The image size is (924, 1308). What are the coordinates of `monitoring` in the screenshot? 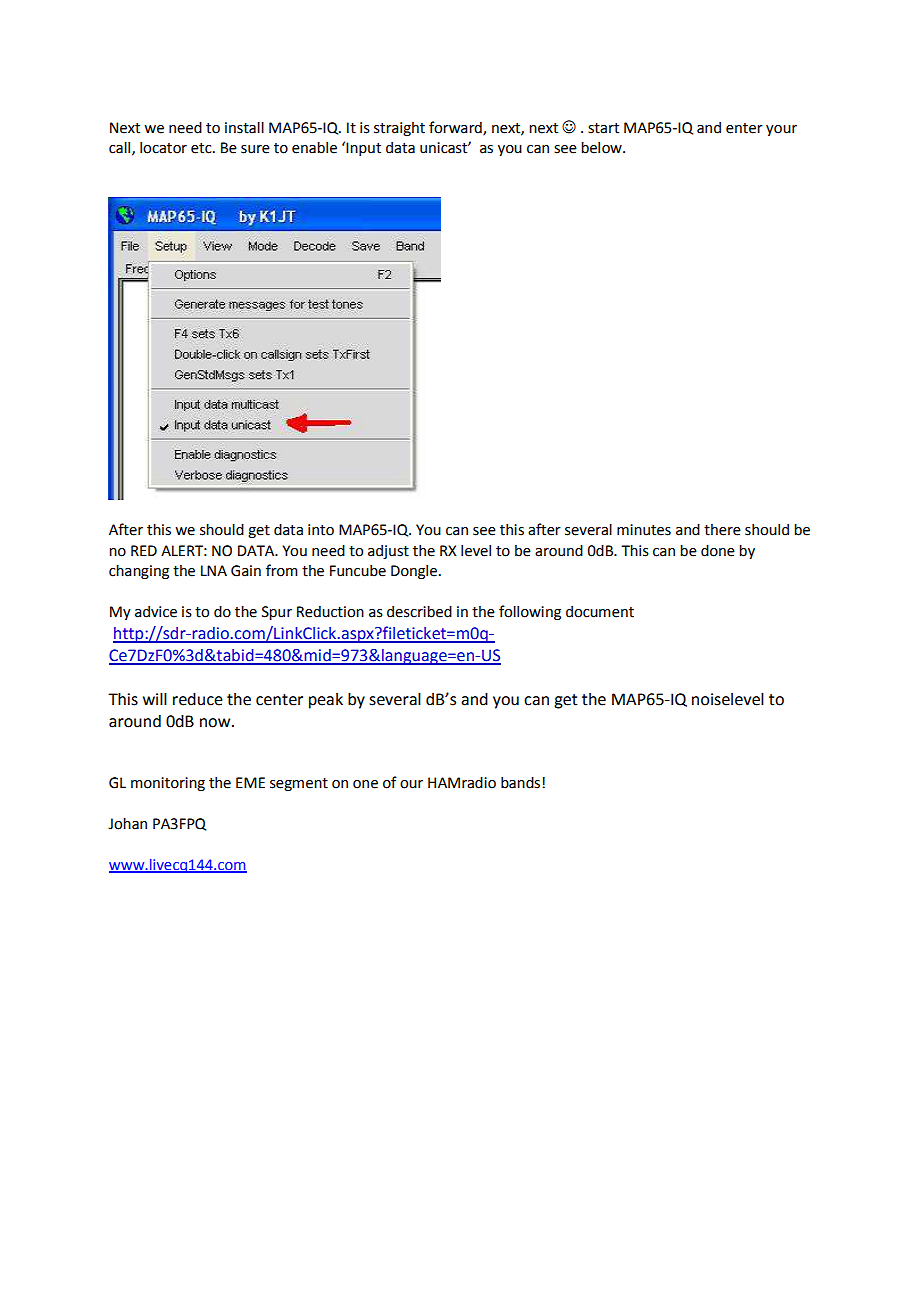 It's located at (168, 784).
